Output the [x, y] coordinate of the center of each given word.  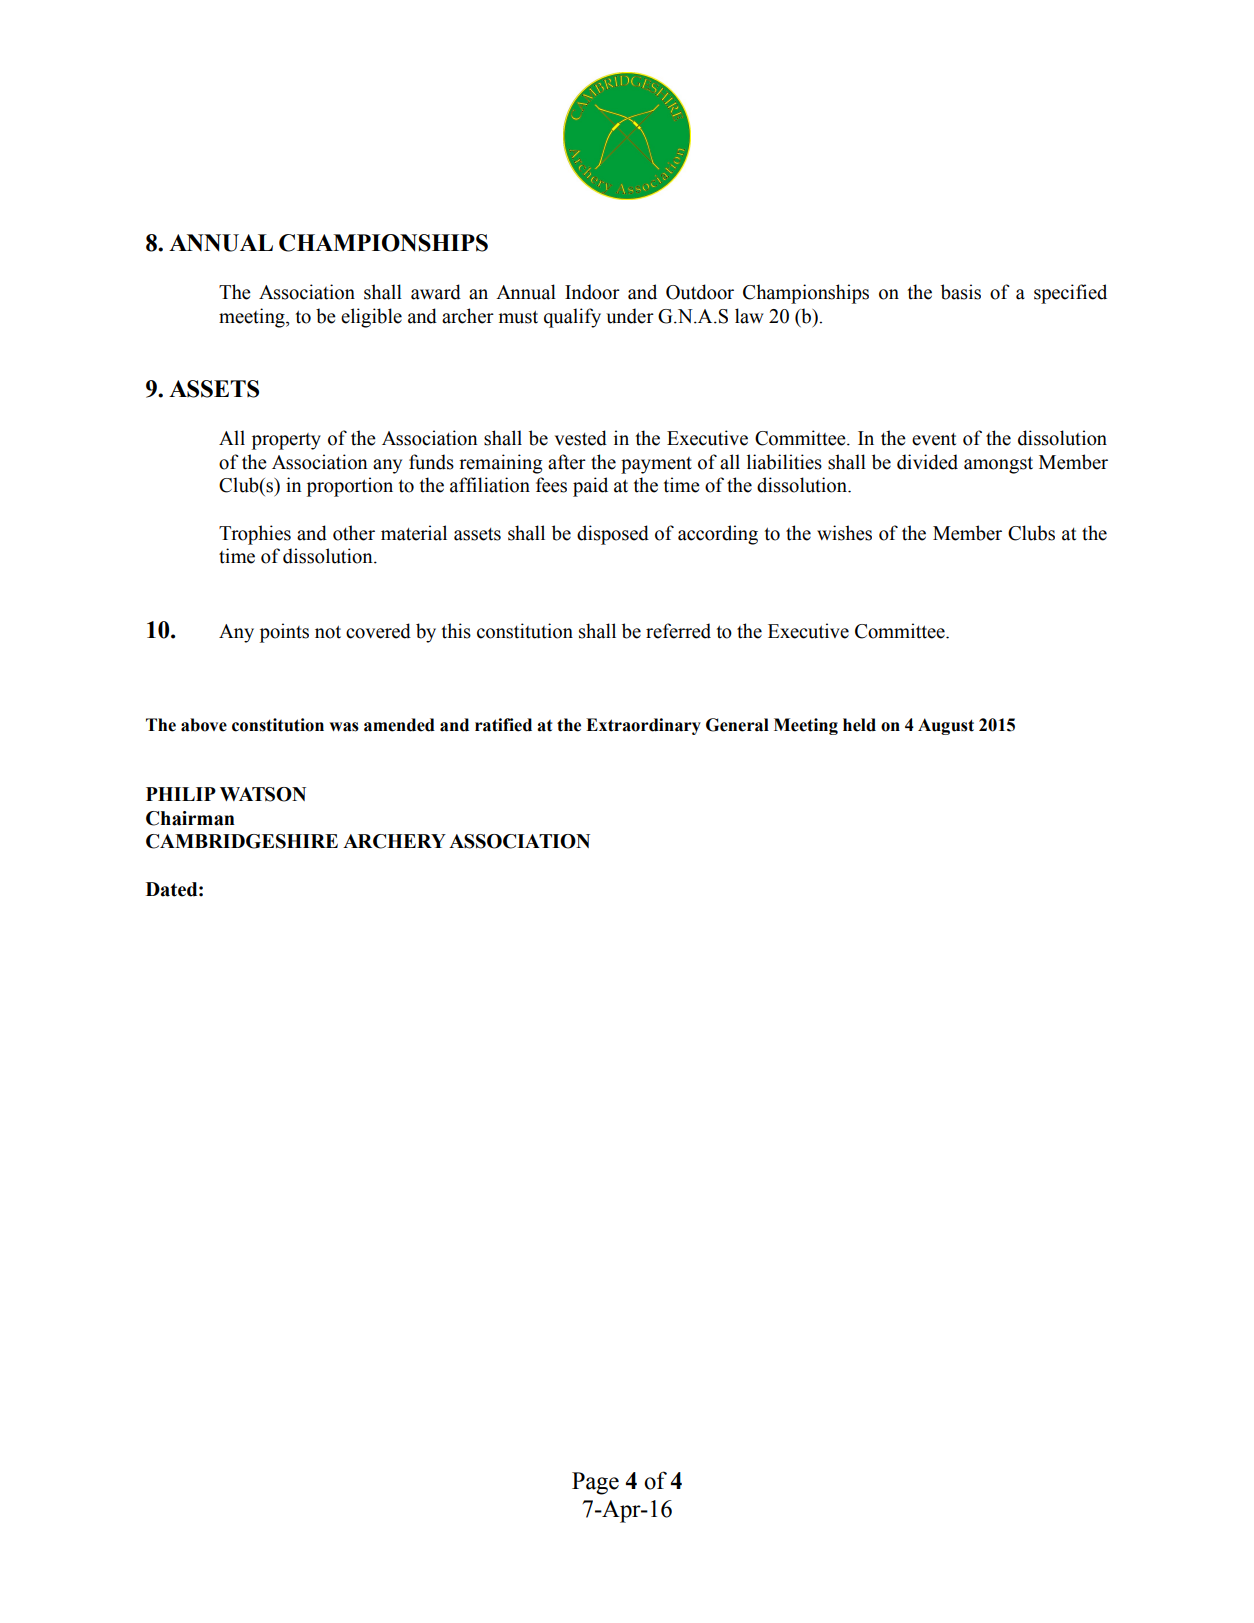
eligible [371, 318]
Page [595, 1483]
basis [961, 292]
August [946, 726]
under [630, 316]
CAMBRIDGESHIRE [242, 841]
